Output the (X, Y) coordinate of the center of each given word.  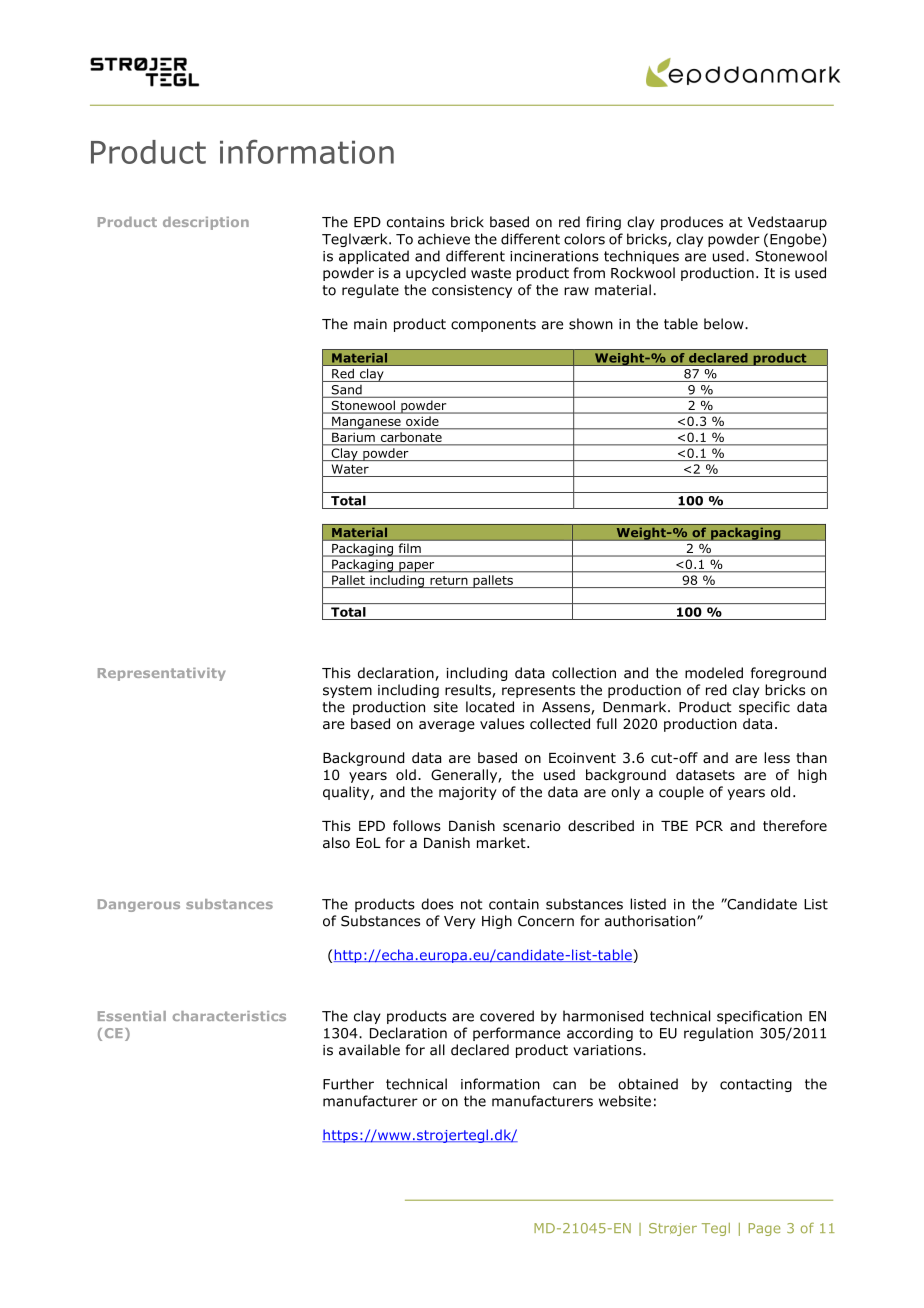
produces (692, 223)
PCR (709, 825)
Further (348, 1084)
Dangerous (139, 905)
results (469, 691)
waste (491, 273)
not (472, 904)
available (369, 1050)
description (206, 223)
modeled (714, 673)
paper (417, 567)
